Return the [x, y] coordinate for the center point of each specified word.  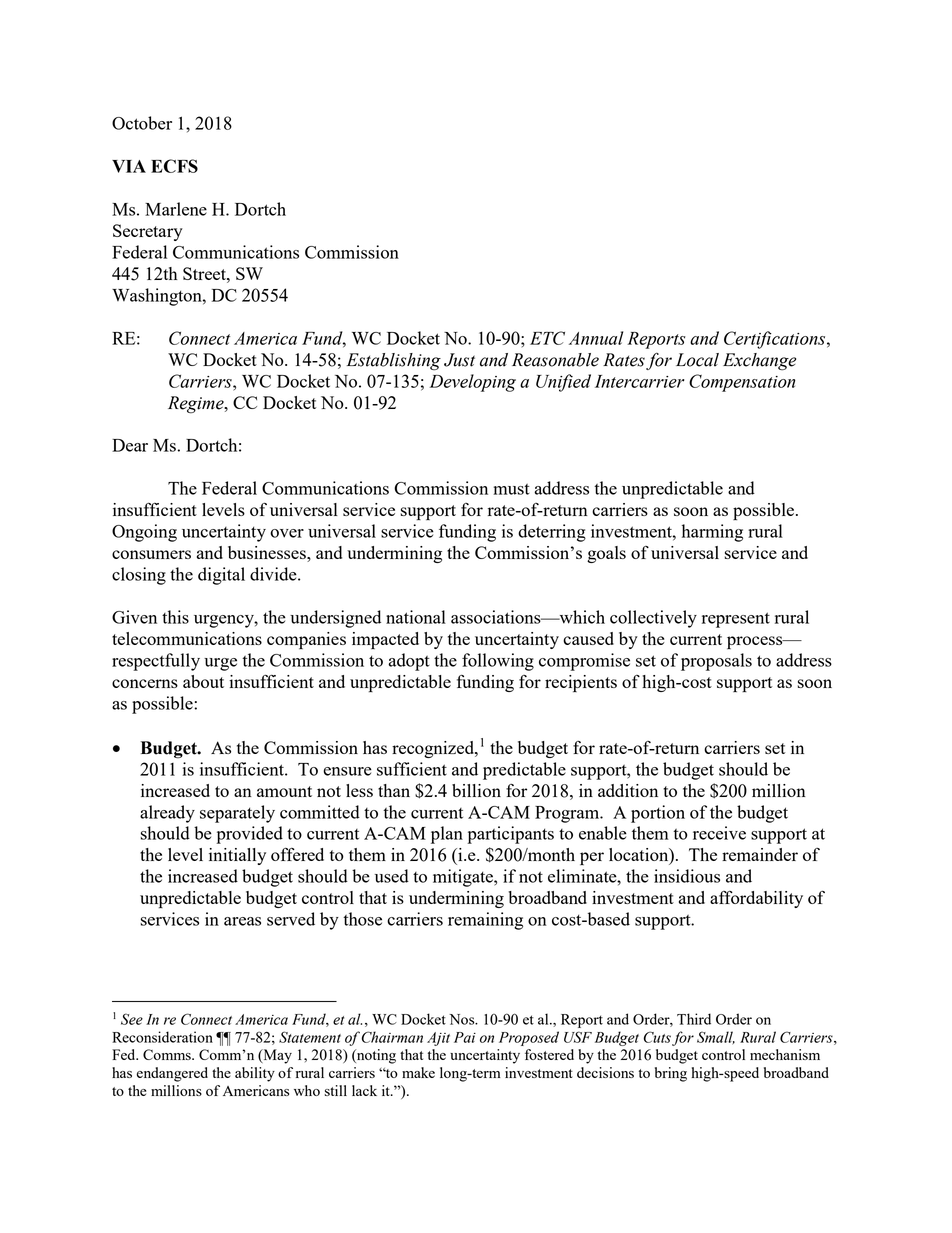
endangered [172, 1074]
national [416, 617]
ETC [547, 338]
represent [736, 620]
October [142, 123]
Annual [596, 338]
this [175, 617]
